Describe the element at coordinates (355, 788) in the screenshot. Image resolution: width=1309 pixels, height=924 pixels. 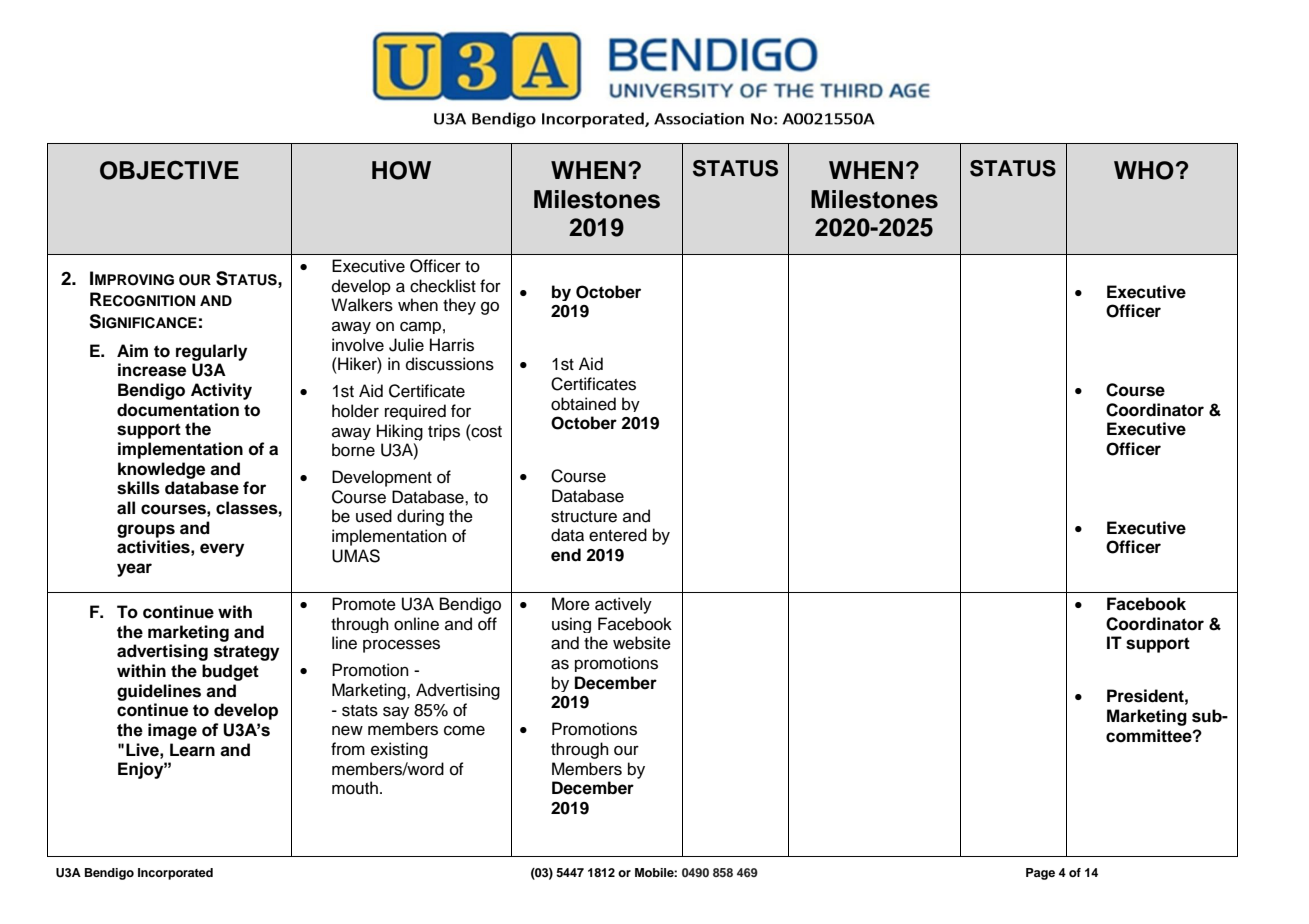
I see `mouth` at that location.
